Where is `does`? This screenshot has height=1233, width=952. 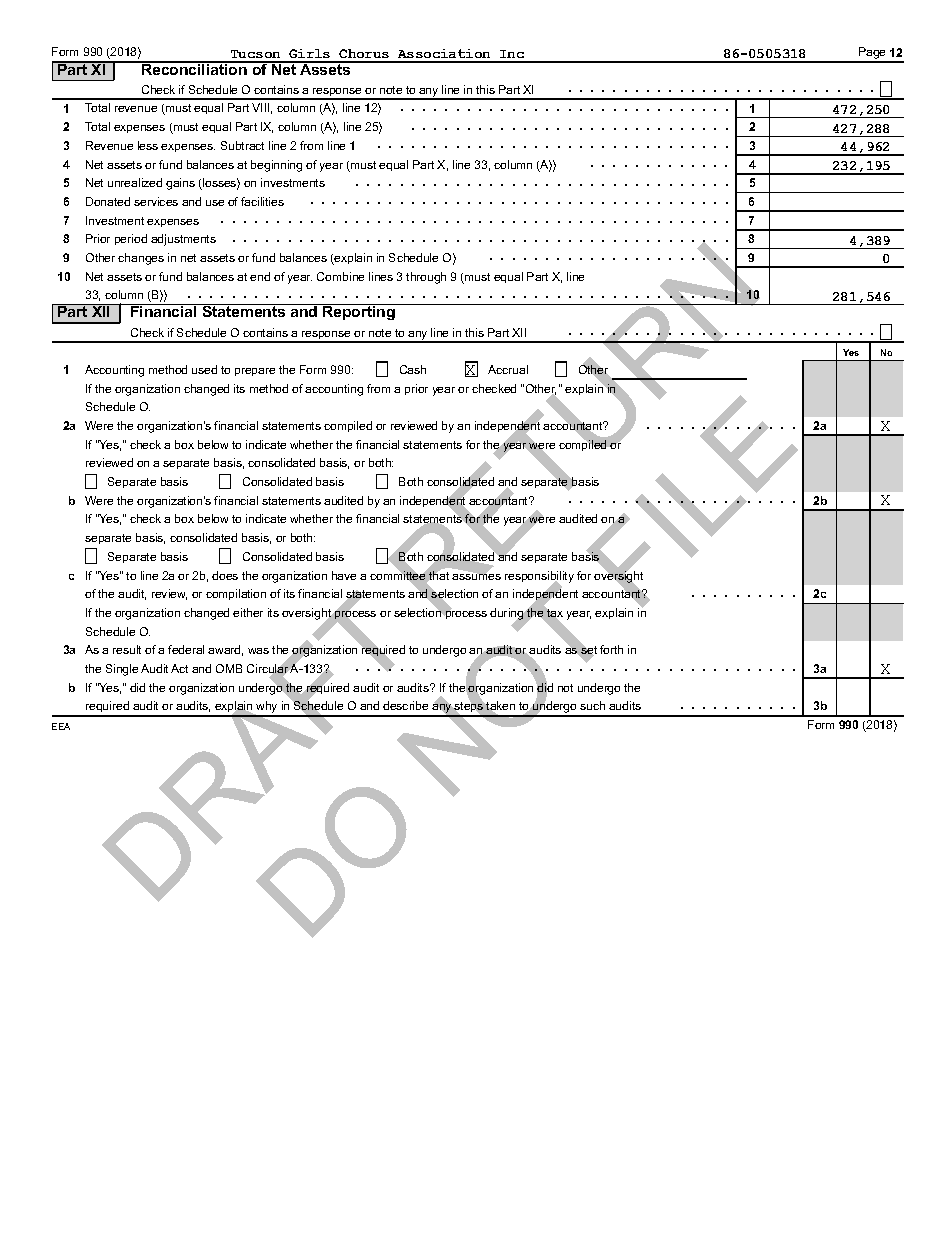 does is located at coordinates (225, 575).
